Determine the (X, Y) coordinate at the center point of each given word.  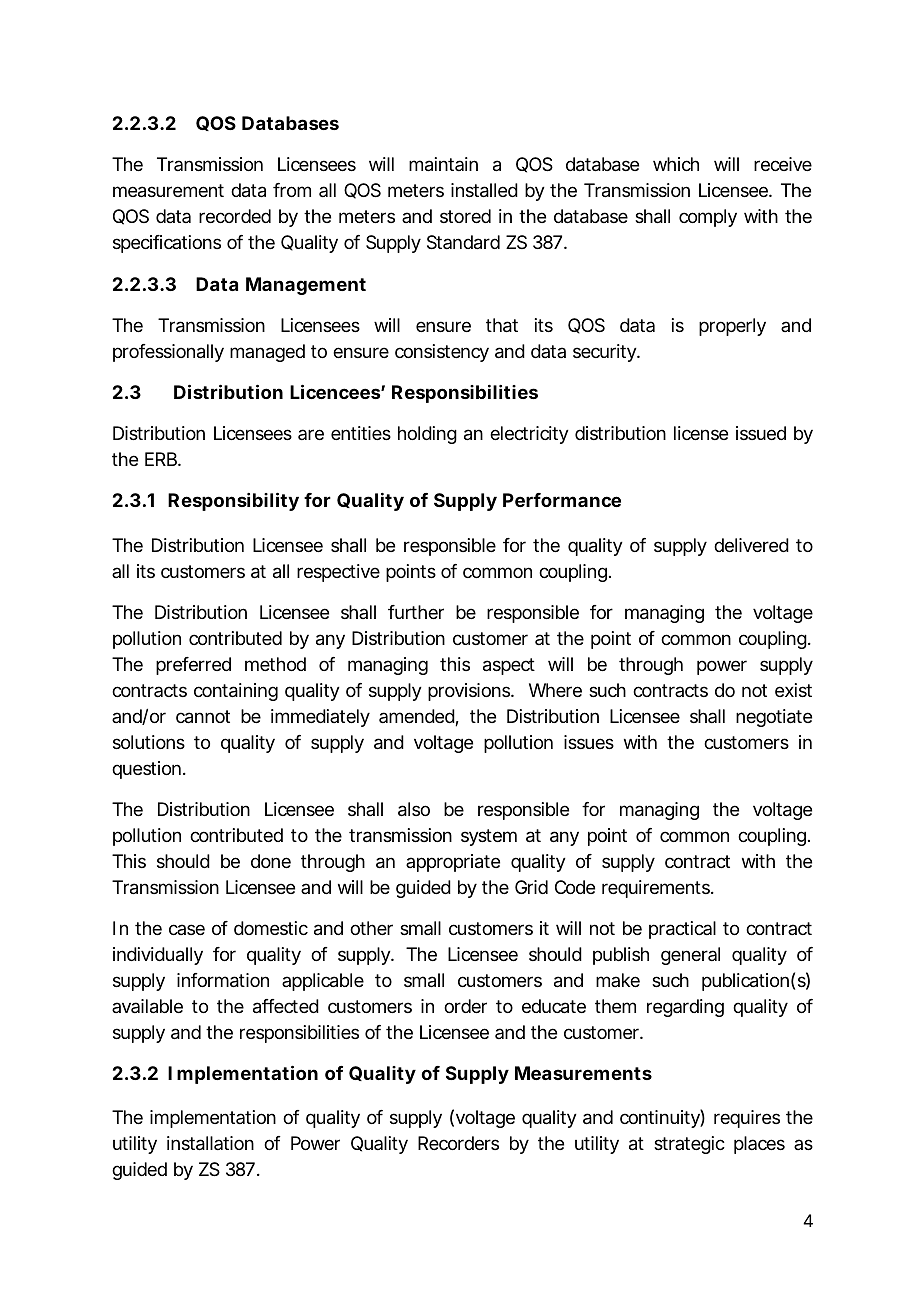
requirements (657, 889)
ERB (162, 459)
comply (708, 218)
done (271, 861)
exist (793, 690)
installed (484, 190)
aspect (509, 666)
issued (761, 433)
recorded (235, 216)
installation (210, 1143)
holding (427, 435)
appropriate (453, 863)
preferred (193, 666)
